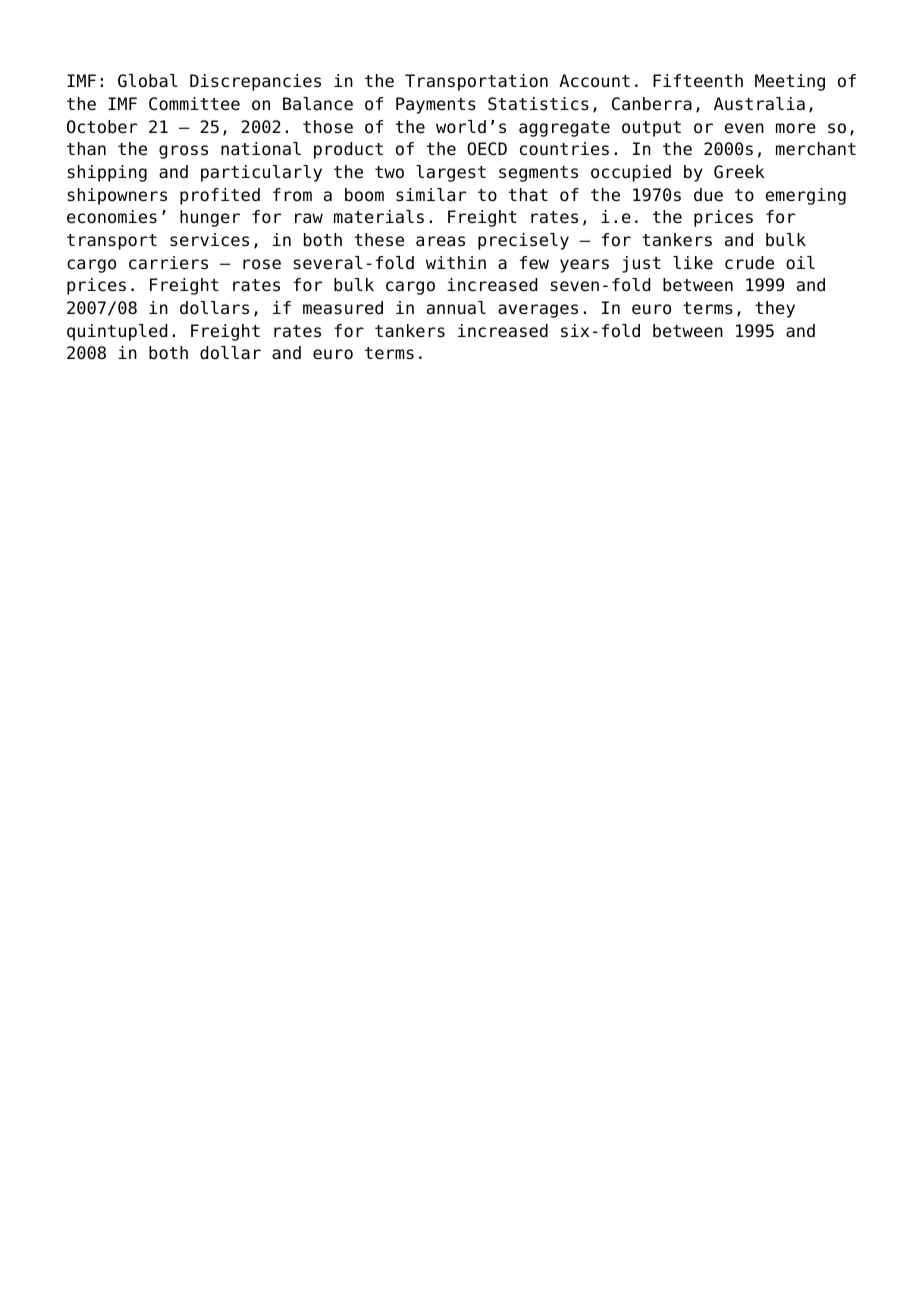 Image resolution: width=924 pixels, height=1308 pixels. What do you see at coordinates (456, 307) in the page?
I see `annual` at bounding box center [456, 307].
